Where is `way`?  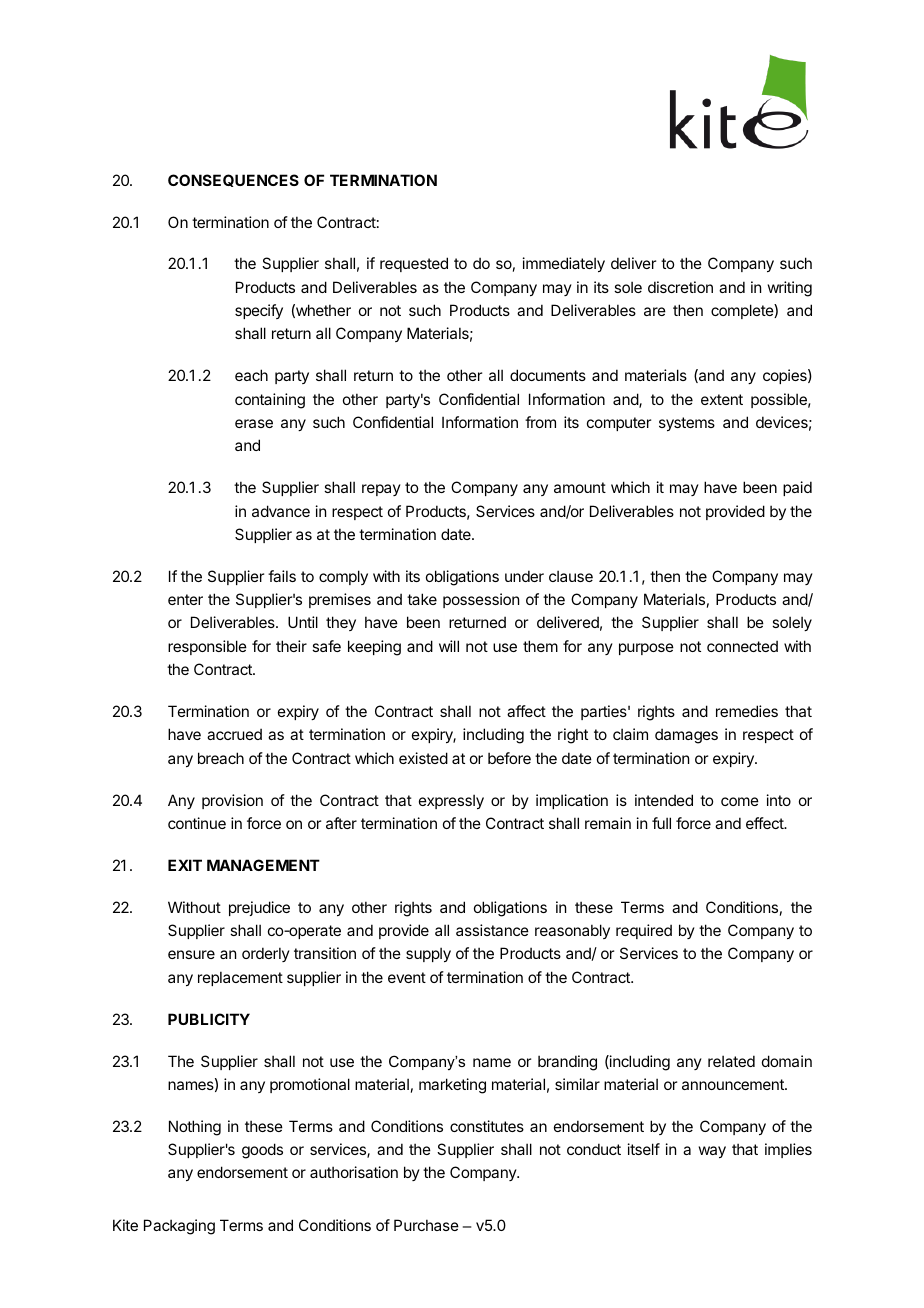
way is located at coordinates (712, 1152).
